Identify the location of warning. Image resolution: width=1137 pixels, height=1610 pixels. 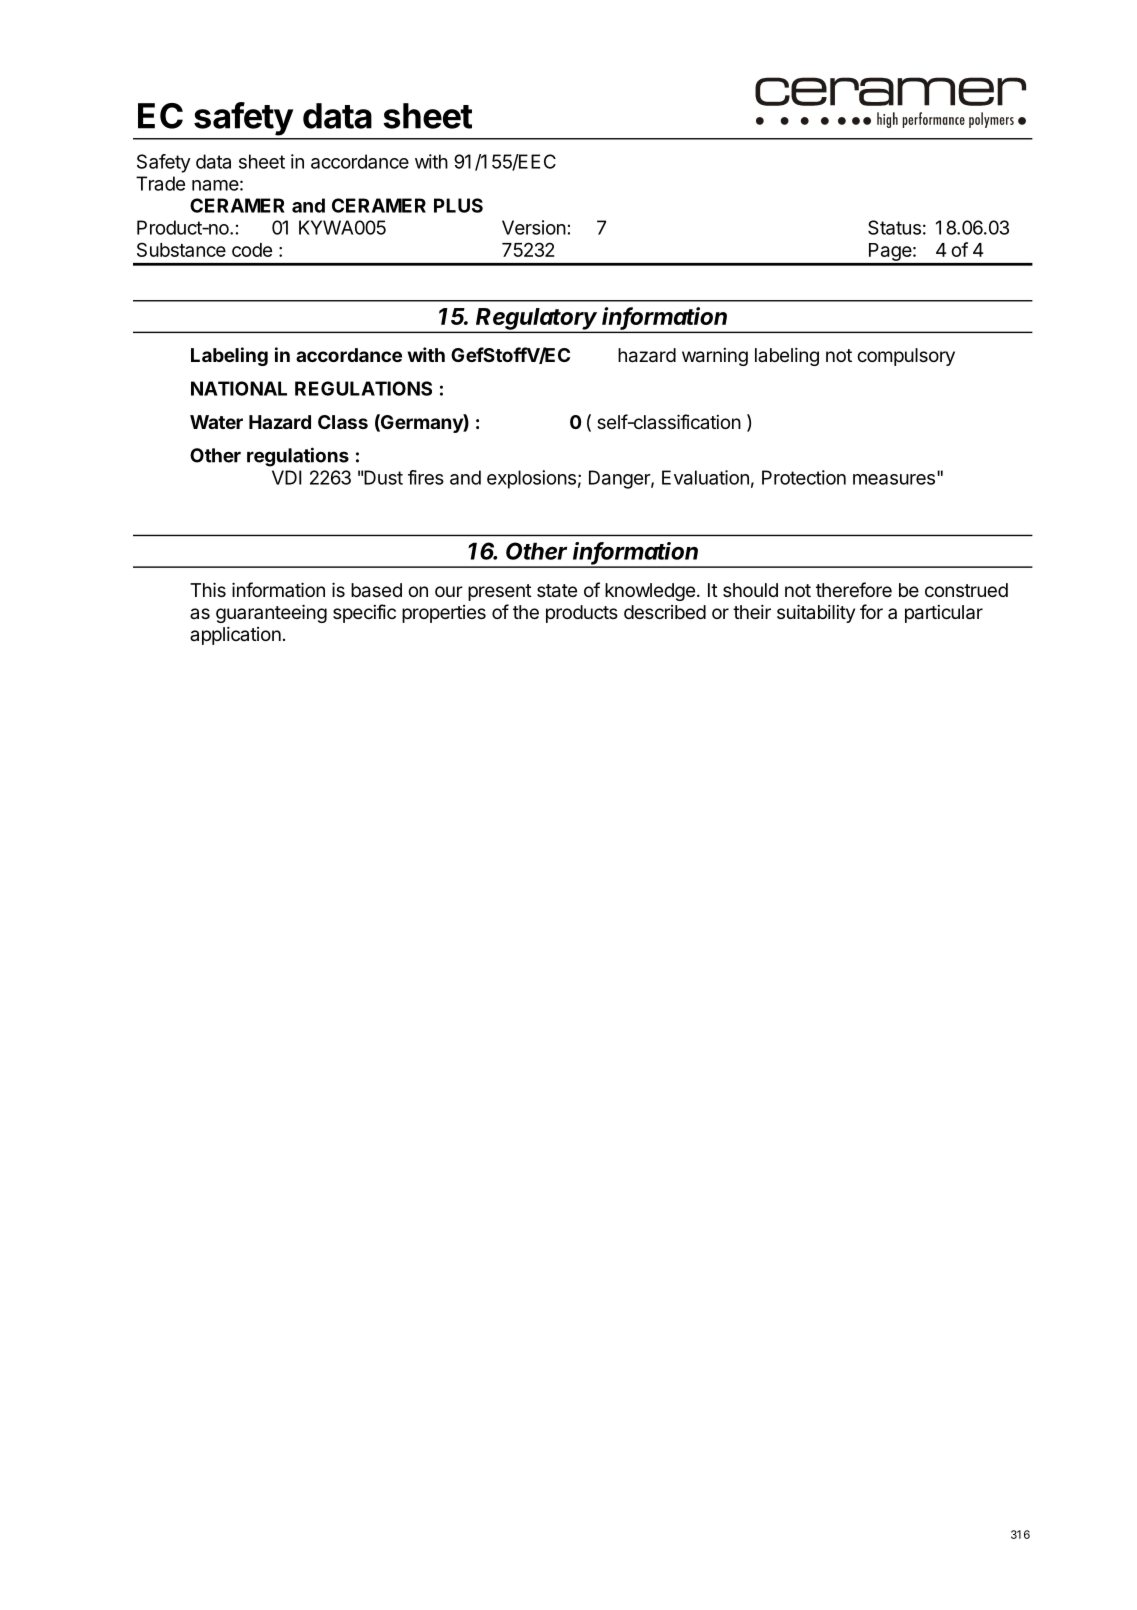
(715, 357).
